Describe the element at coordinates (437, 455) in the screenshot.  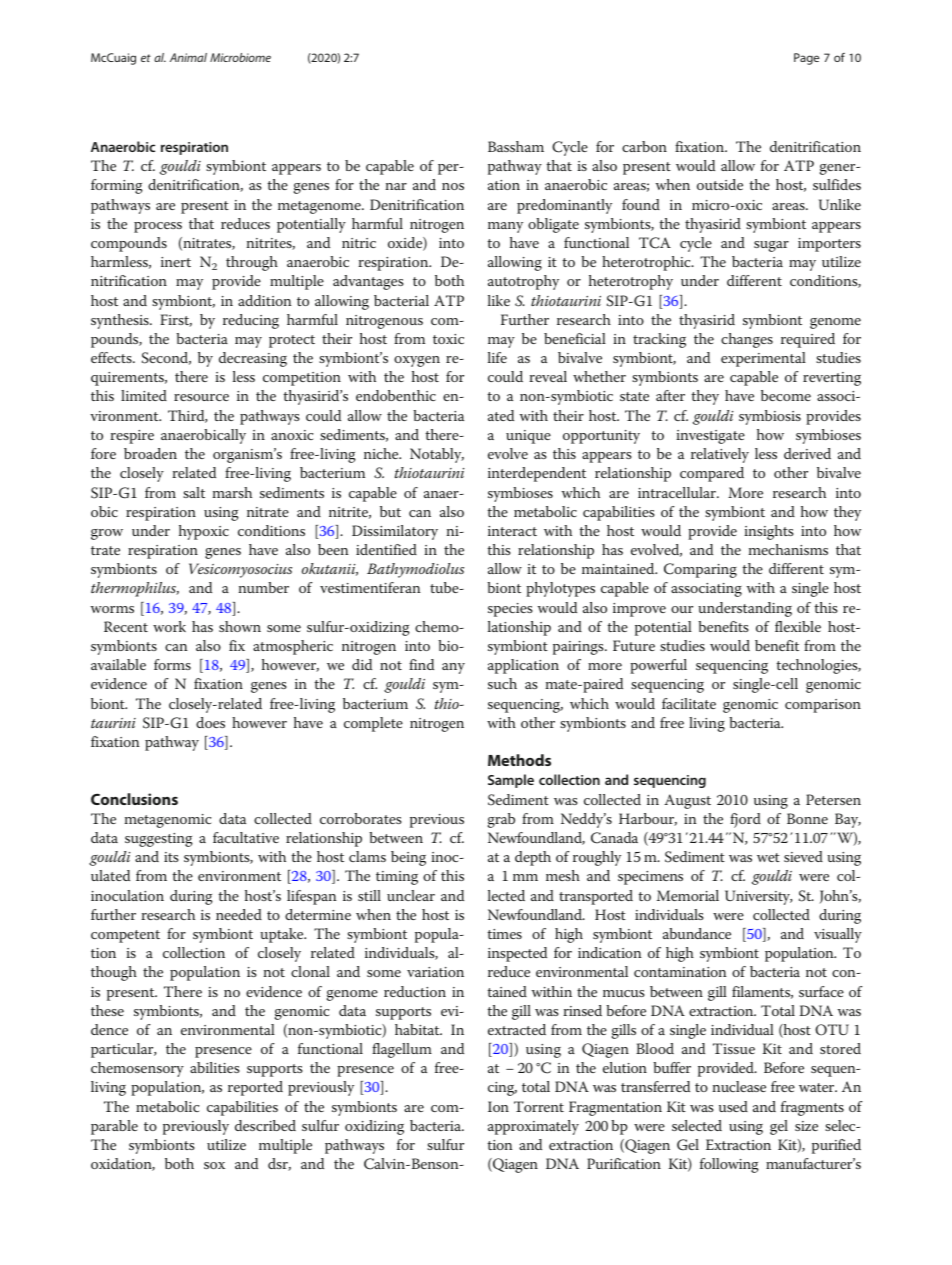
I see `Notably` at that location.
